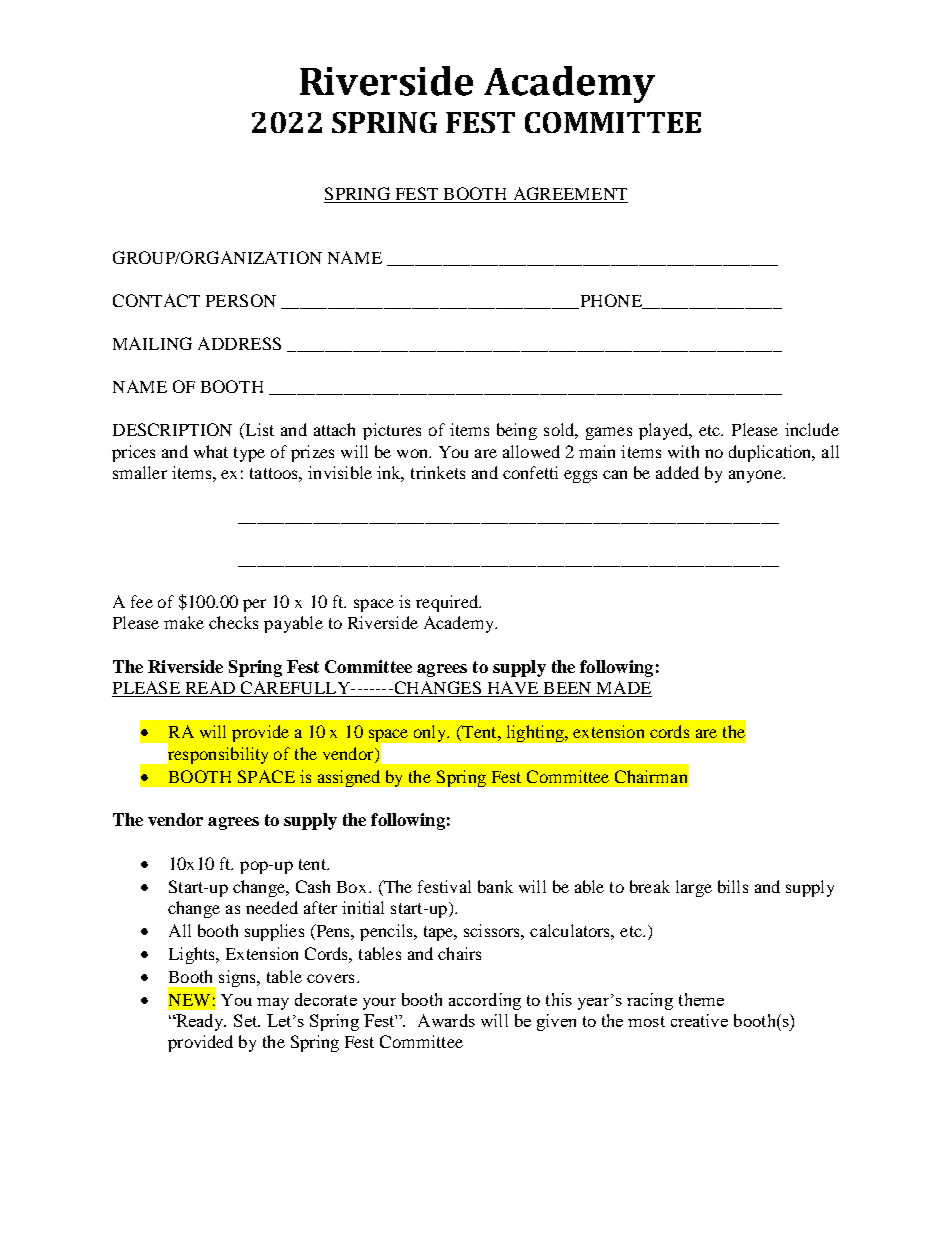  I want to click on required, so click(448, 603).
